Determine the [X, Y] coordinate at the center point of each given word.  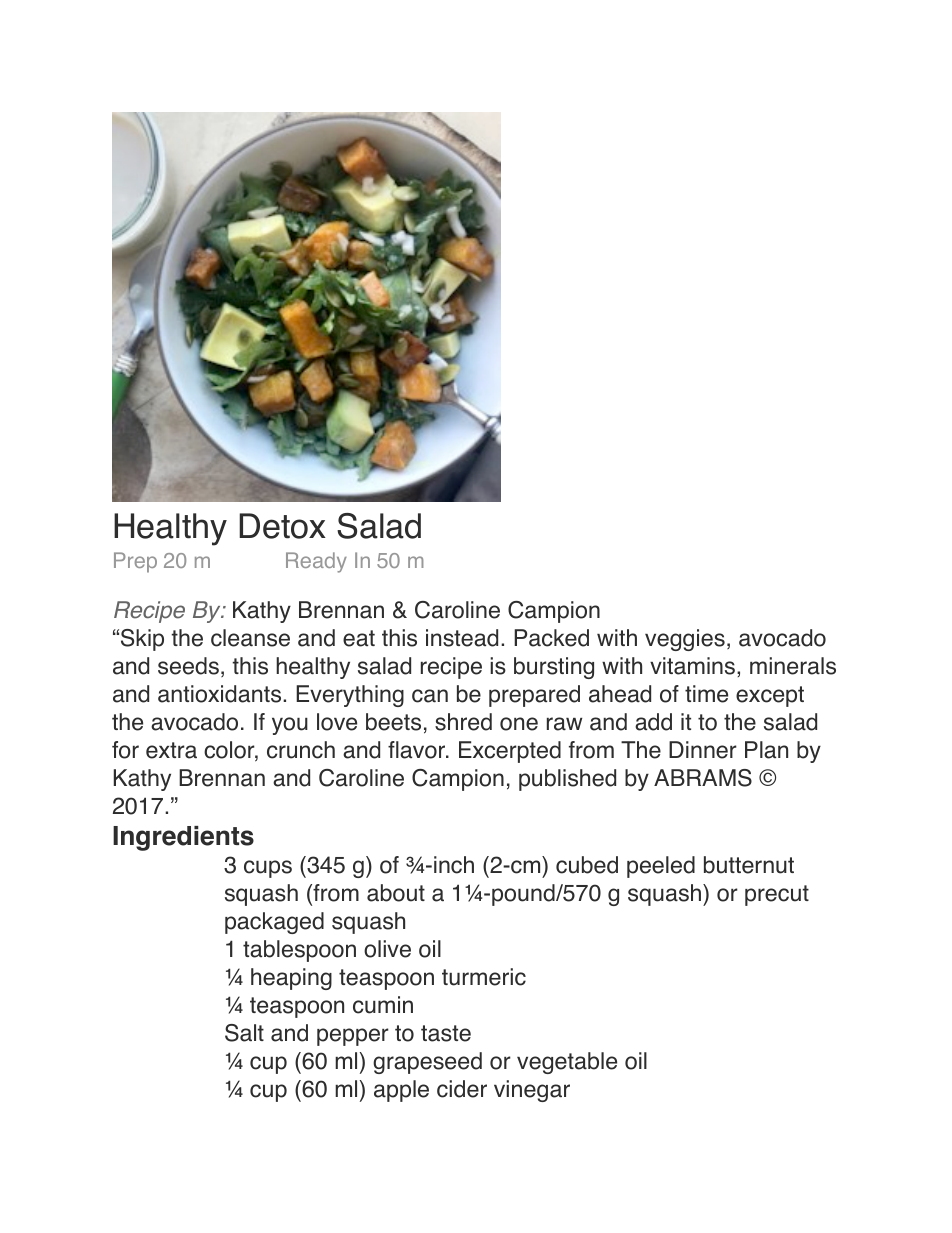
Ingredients [183, 838]
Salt [244, 1033]
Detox [282, 526]
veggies [685, 640]
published [567, 780]
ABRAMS [703, 778]
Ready [316, 562]
